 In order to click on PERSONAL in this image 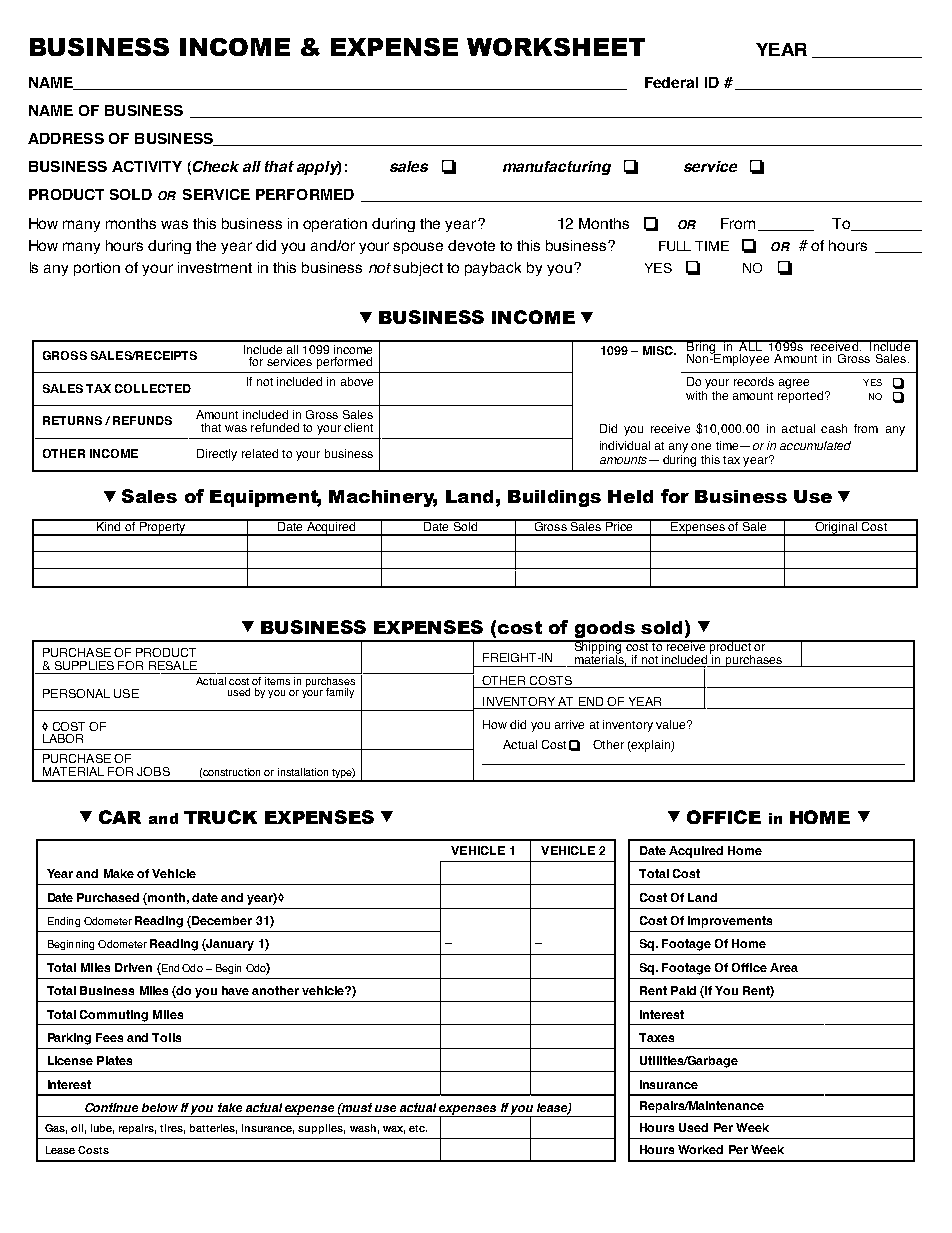, I will do `click(76, 693)`.
